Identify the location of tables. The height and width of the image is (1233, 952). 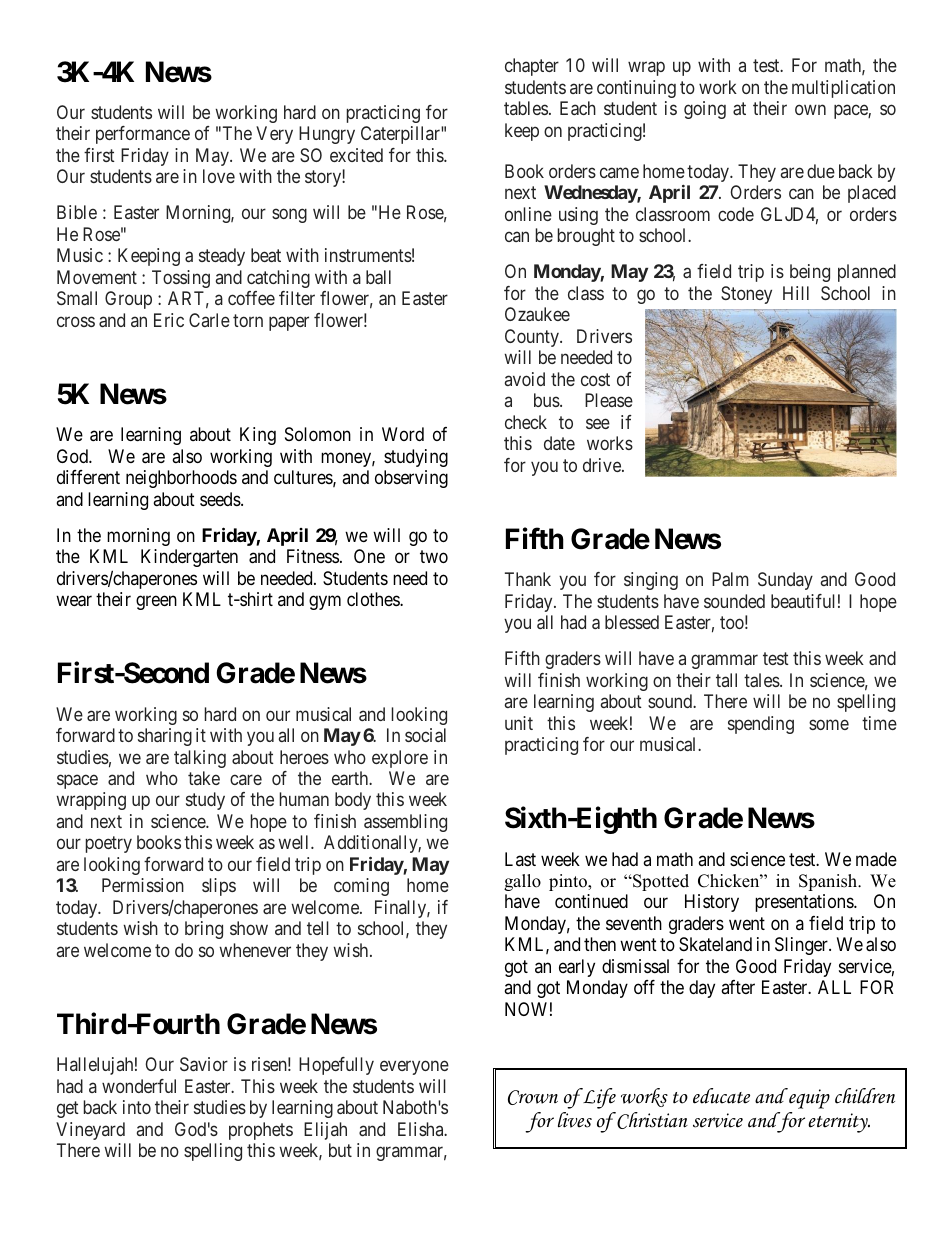
(526, 108).
